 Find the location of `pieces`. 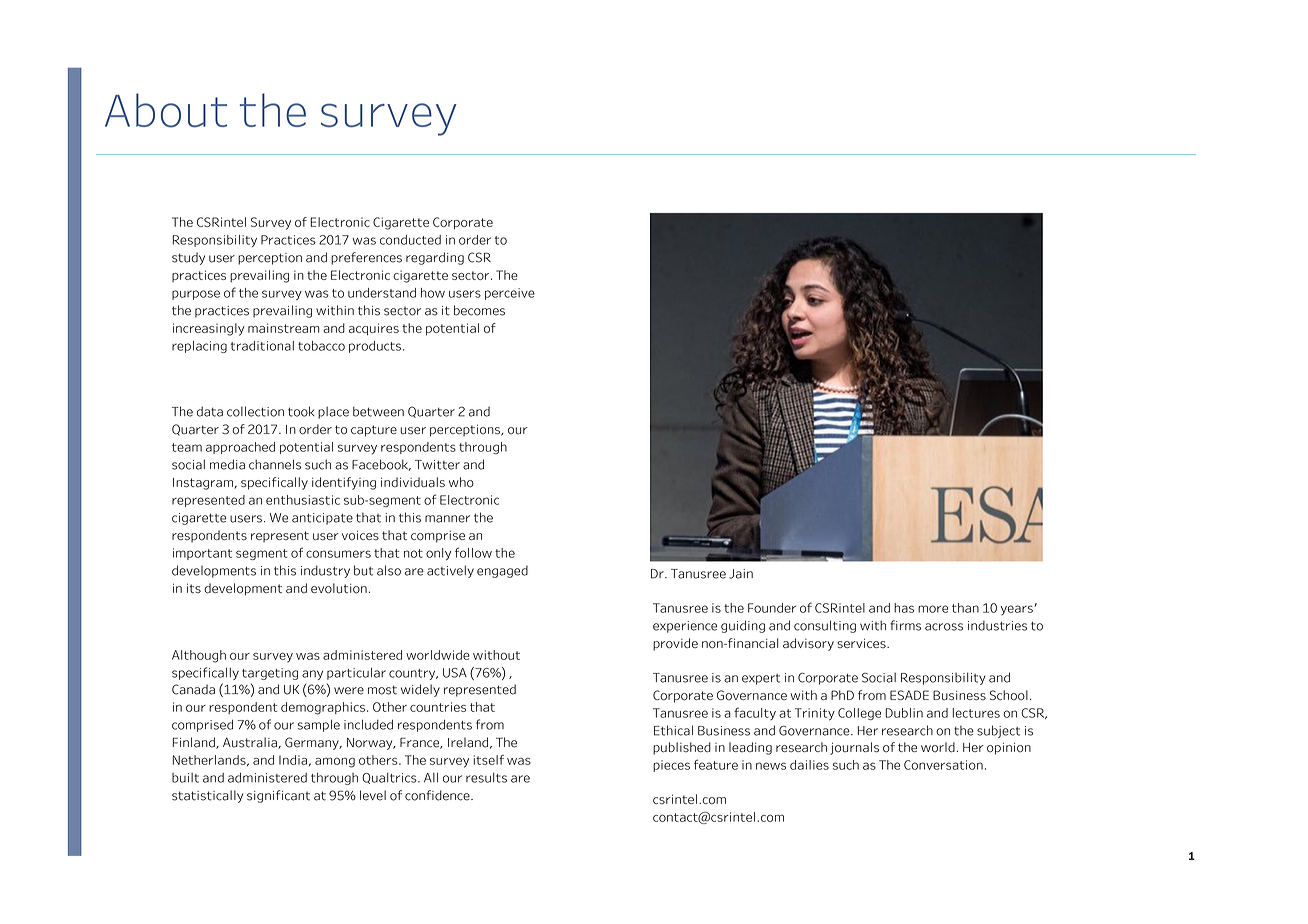

pieces is located at coordinates (671, 766).
